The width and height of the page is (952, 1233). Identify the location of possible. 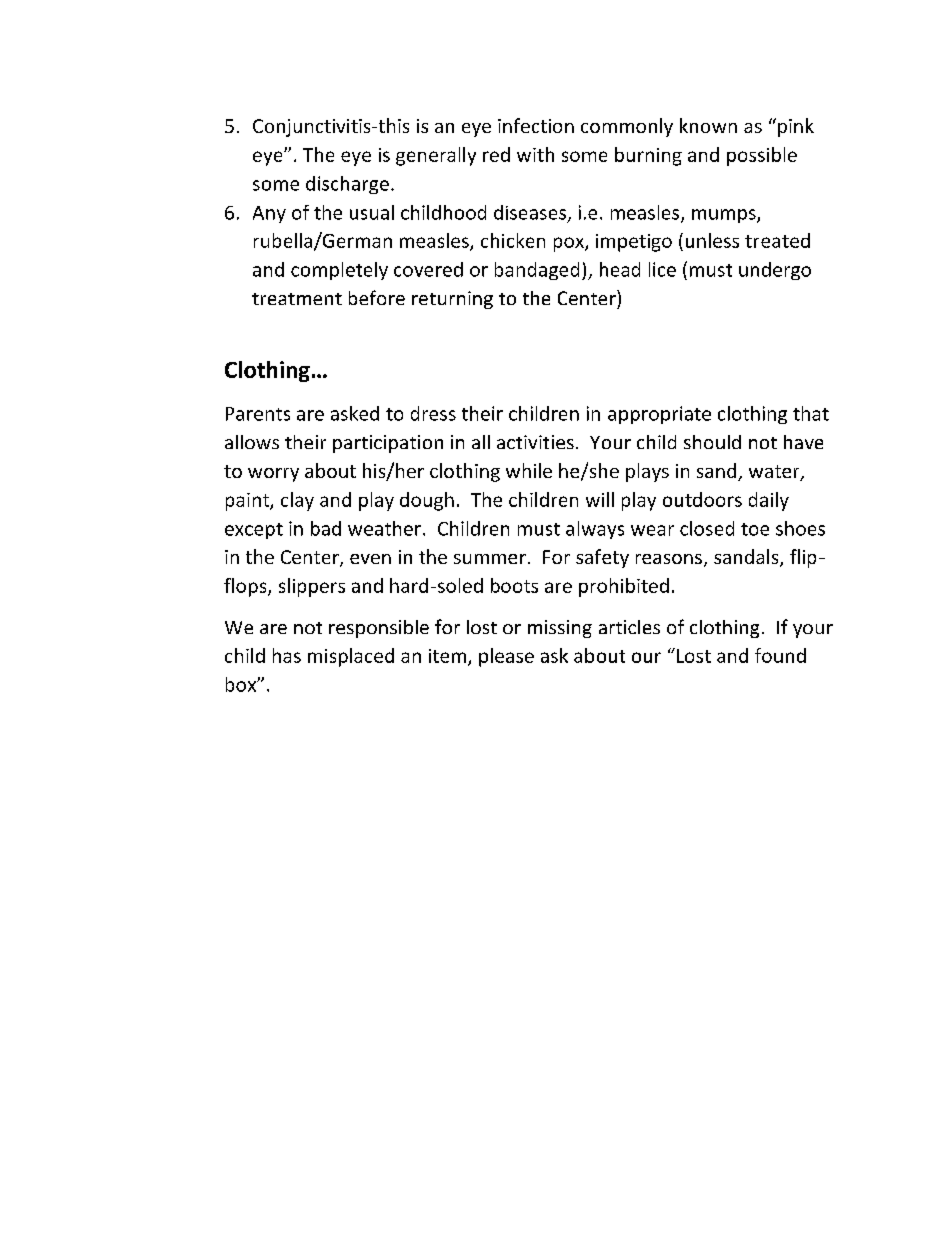
(762, 156).
